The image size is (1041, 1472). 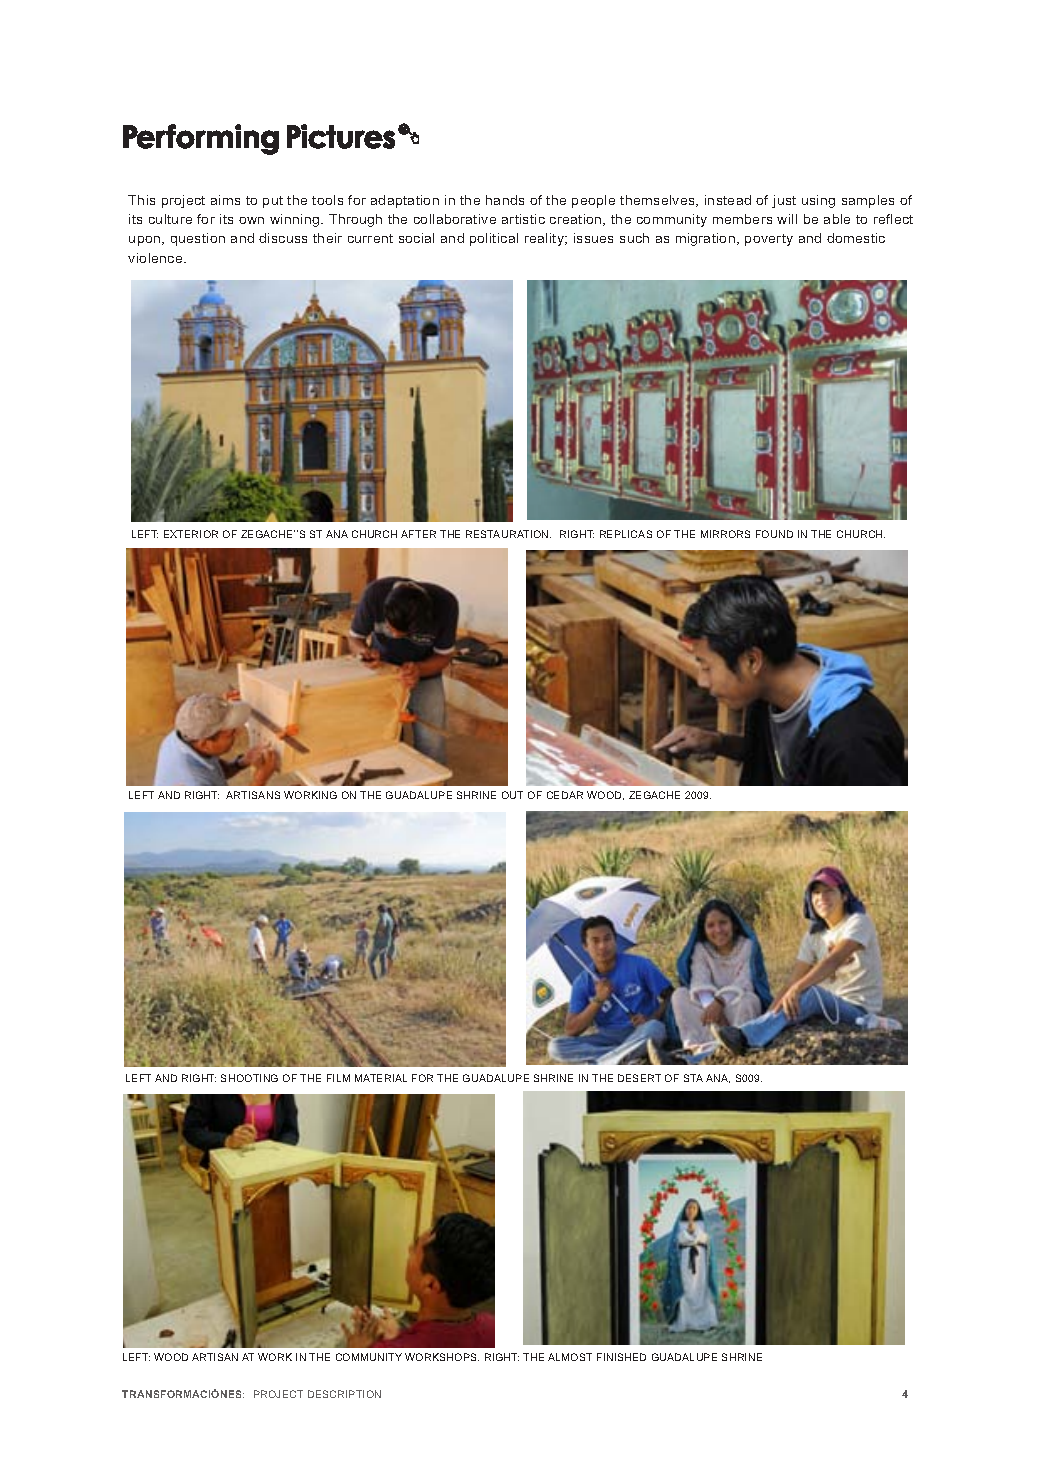 What do you see at coordinates (787, 219) in the screenshot?
I see `will` at bounding box center [787, 219].
